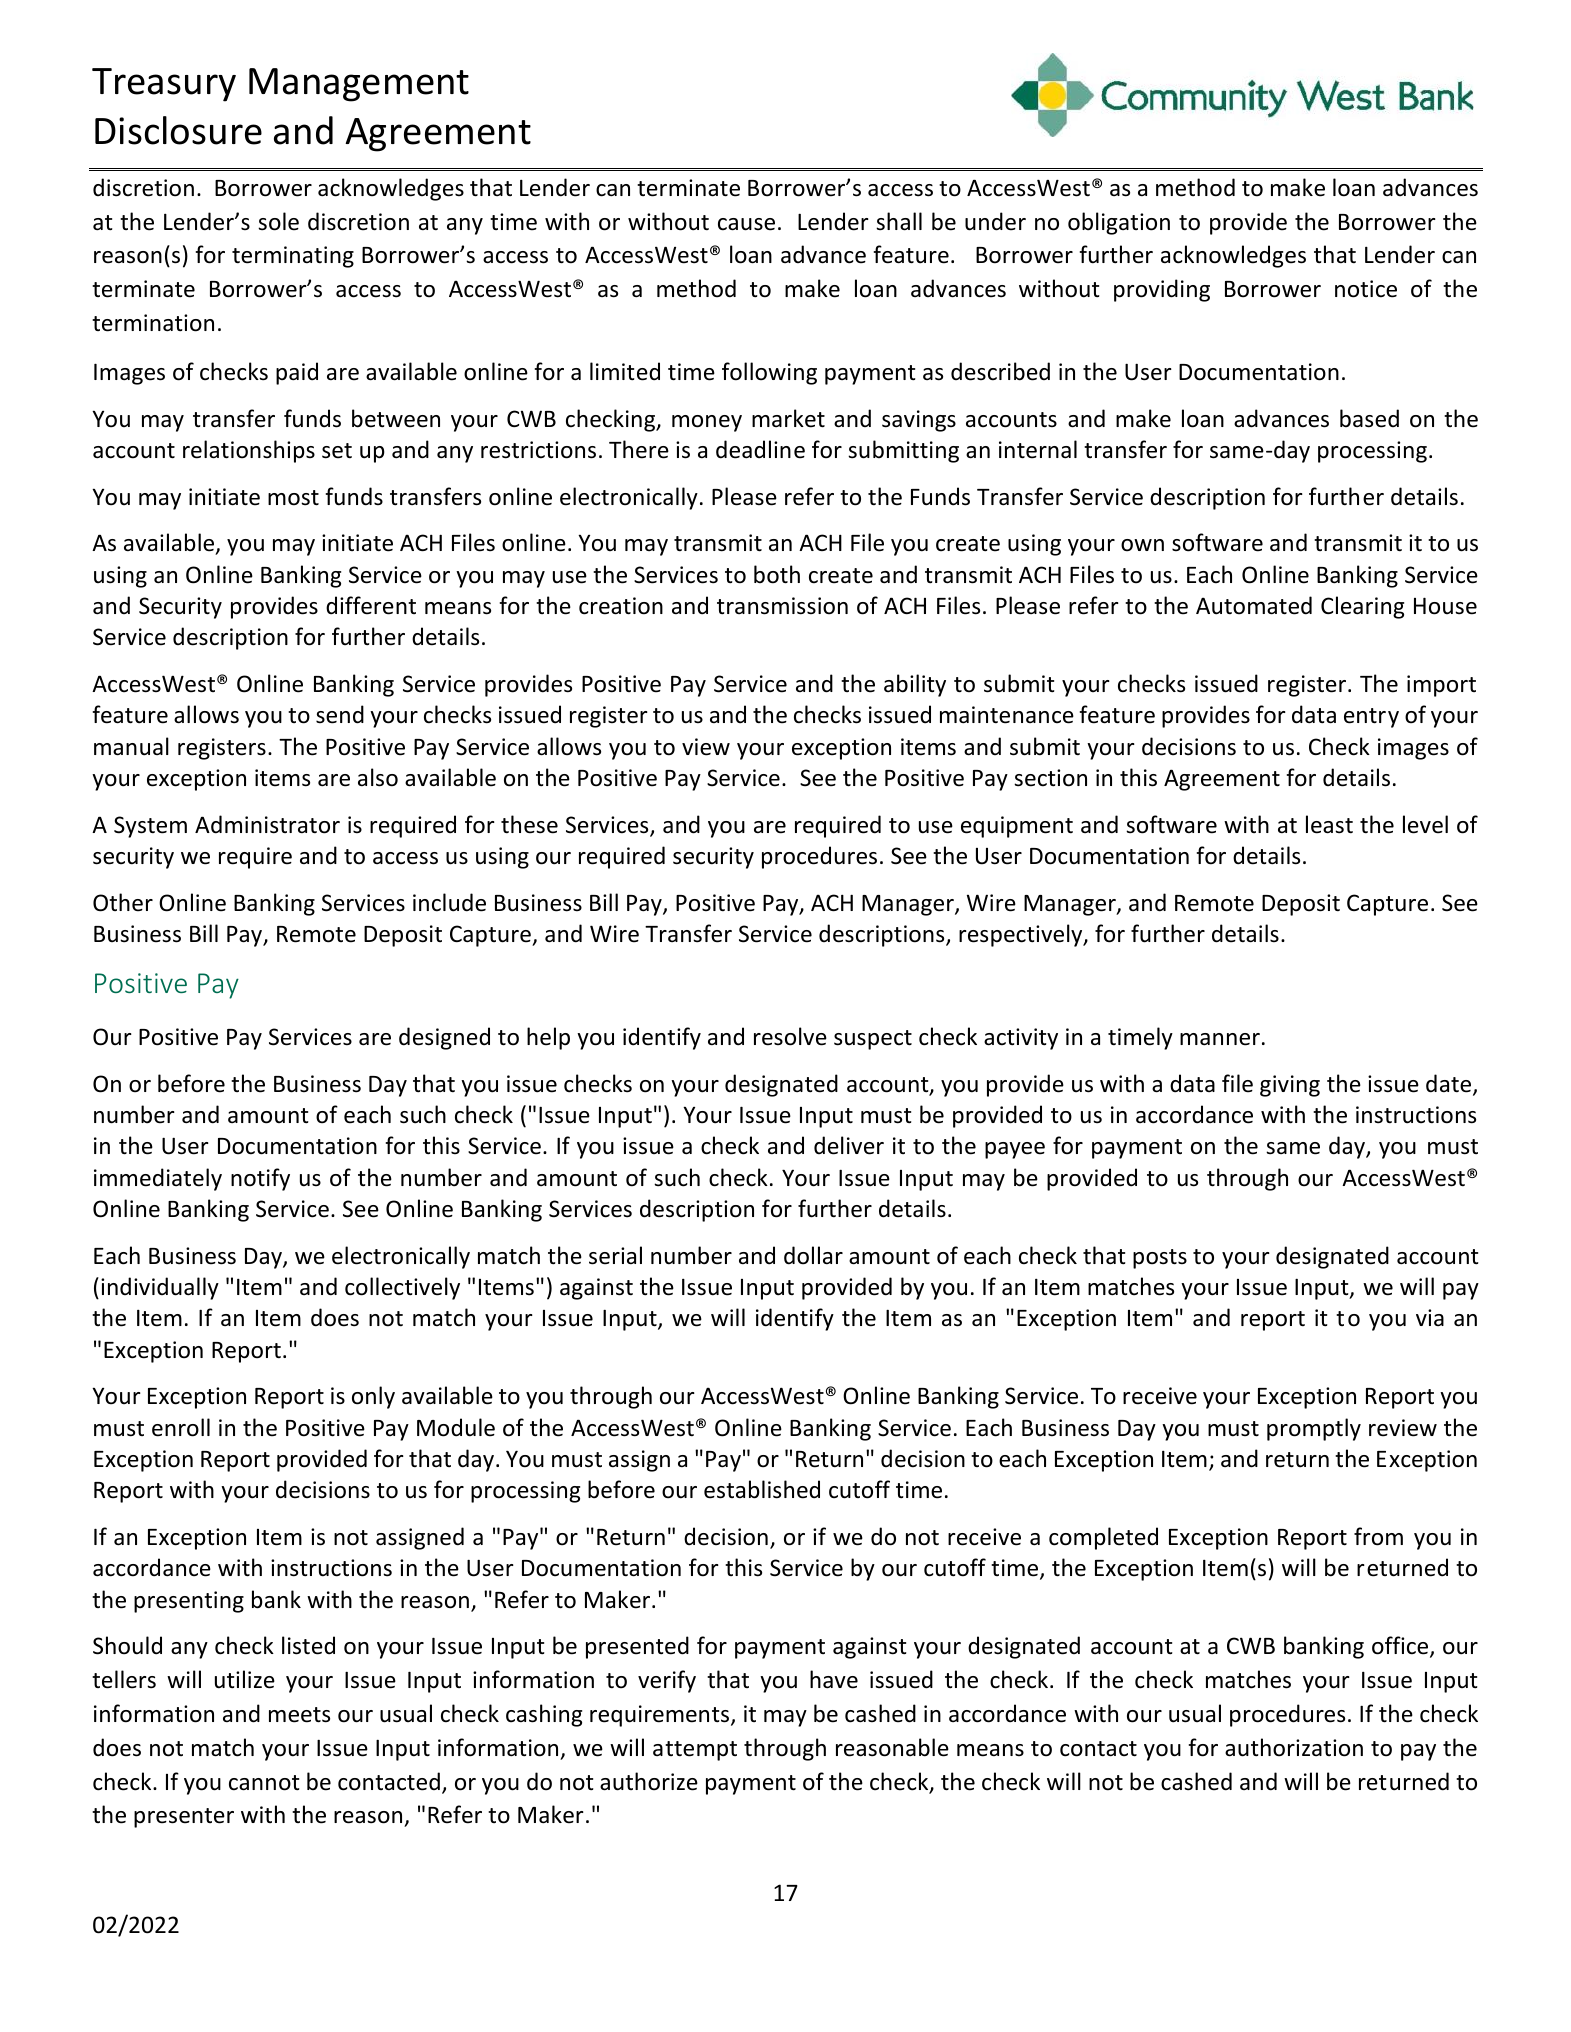  Describe the element at coordinates (1160, 1259) in the page. I see `posts` at that location.
